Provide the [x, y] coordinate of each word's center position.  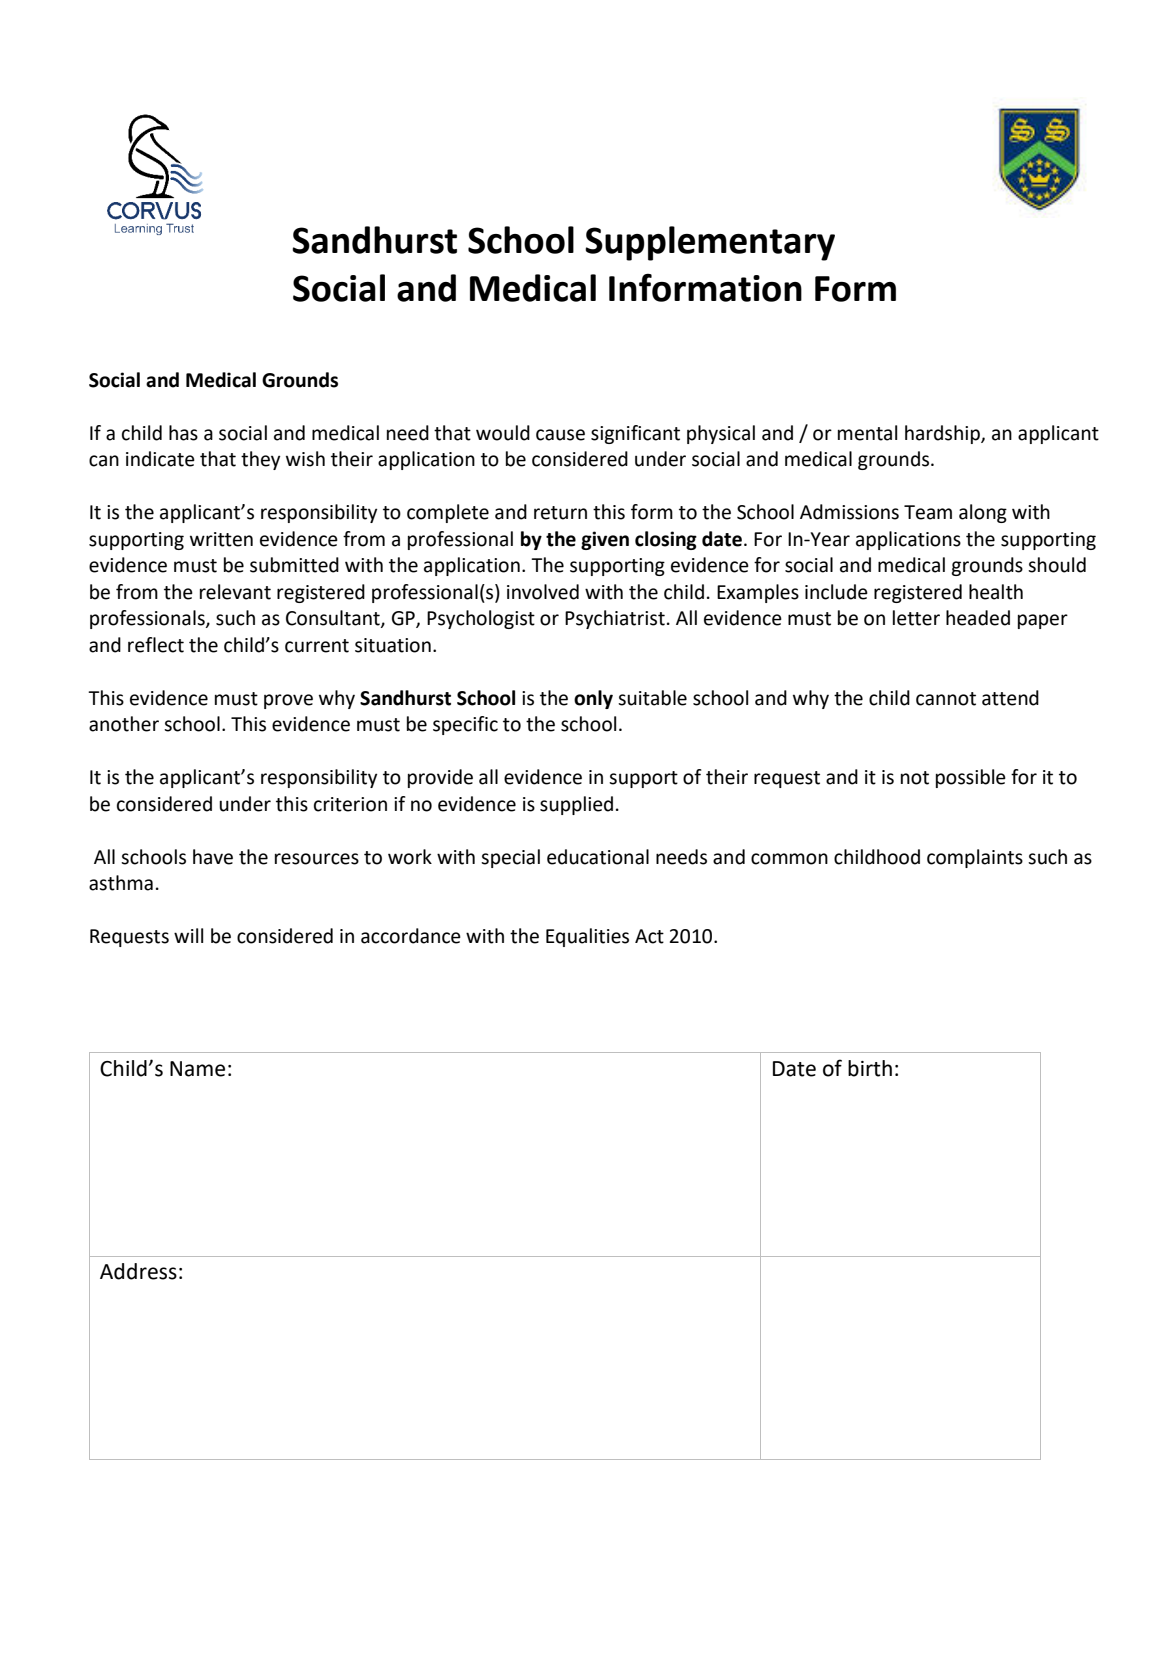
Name [197, 1069]
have [213, 857]
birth [870, 1068]
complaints [975, 858]
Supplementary [710, 243]
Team [928, 512]
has [183, 433]
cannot [946, 699]
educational [598, 857]
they [260, 460]
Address [138, 1271]
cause [560, 435]
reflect [156, 645]
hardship [943, 434]
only [593, 699]
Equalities [587, 937]
